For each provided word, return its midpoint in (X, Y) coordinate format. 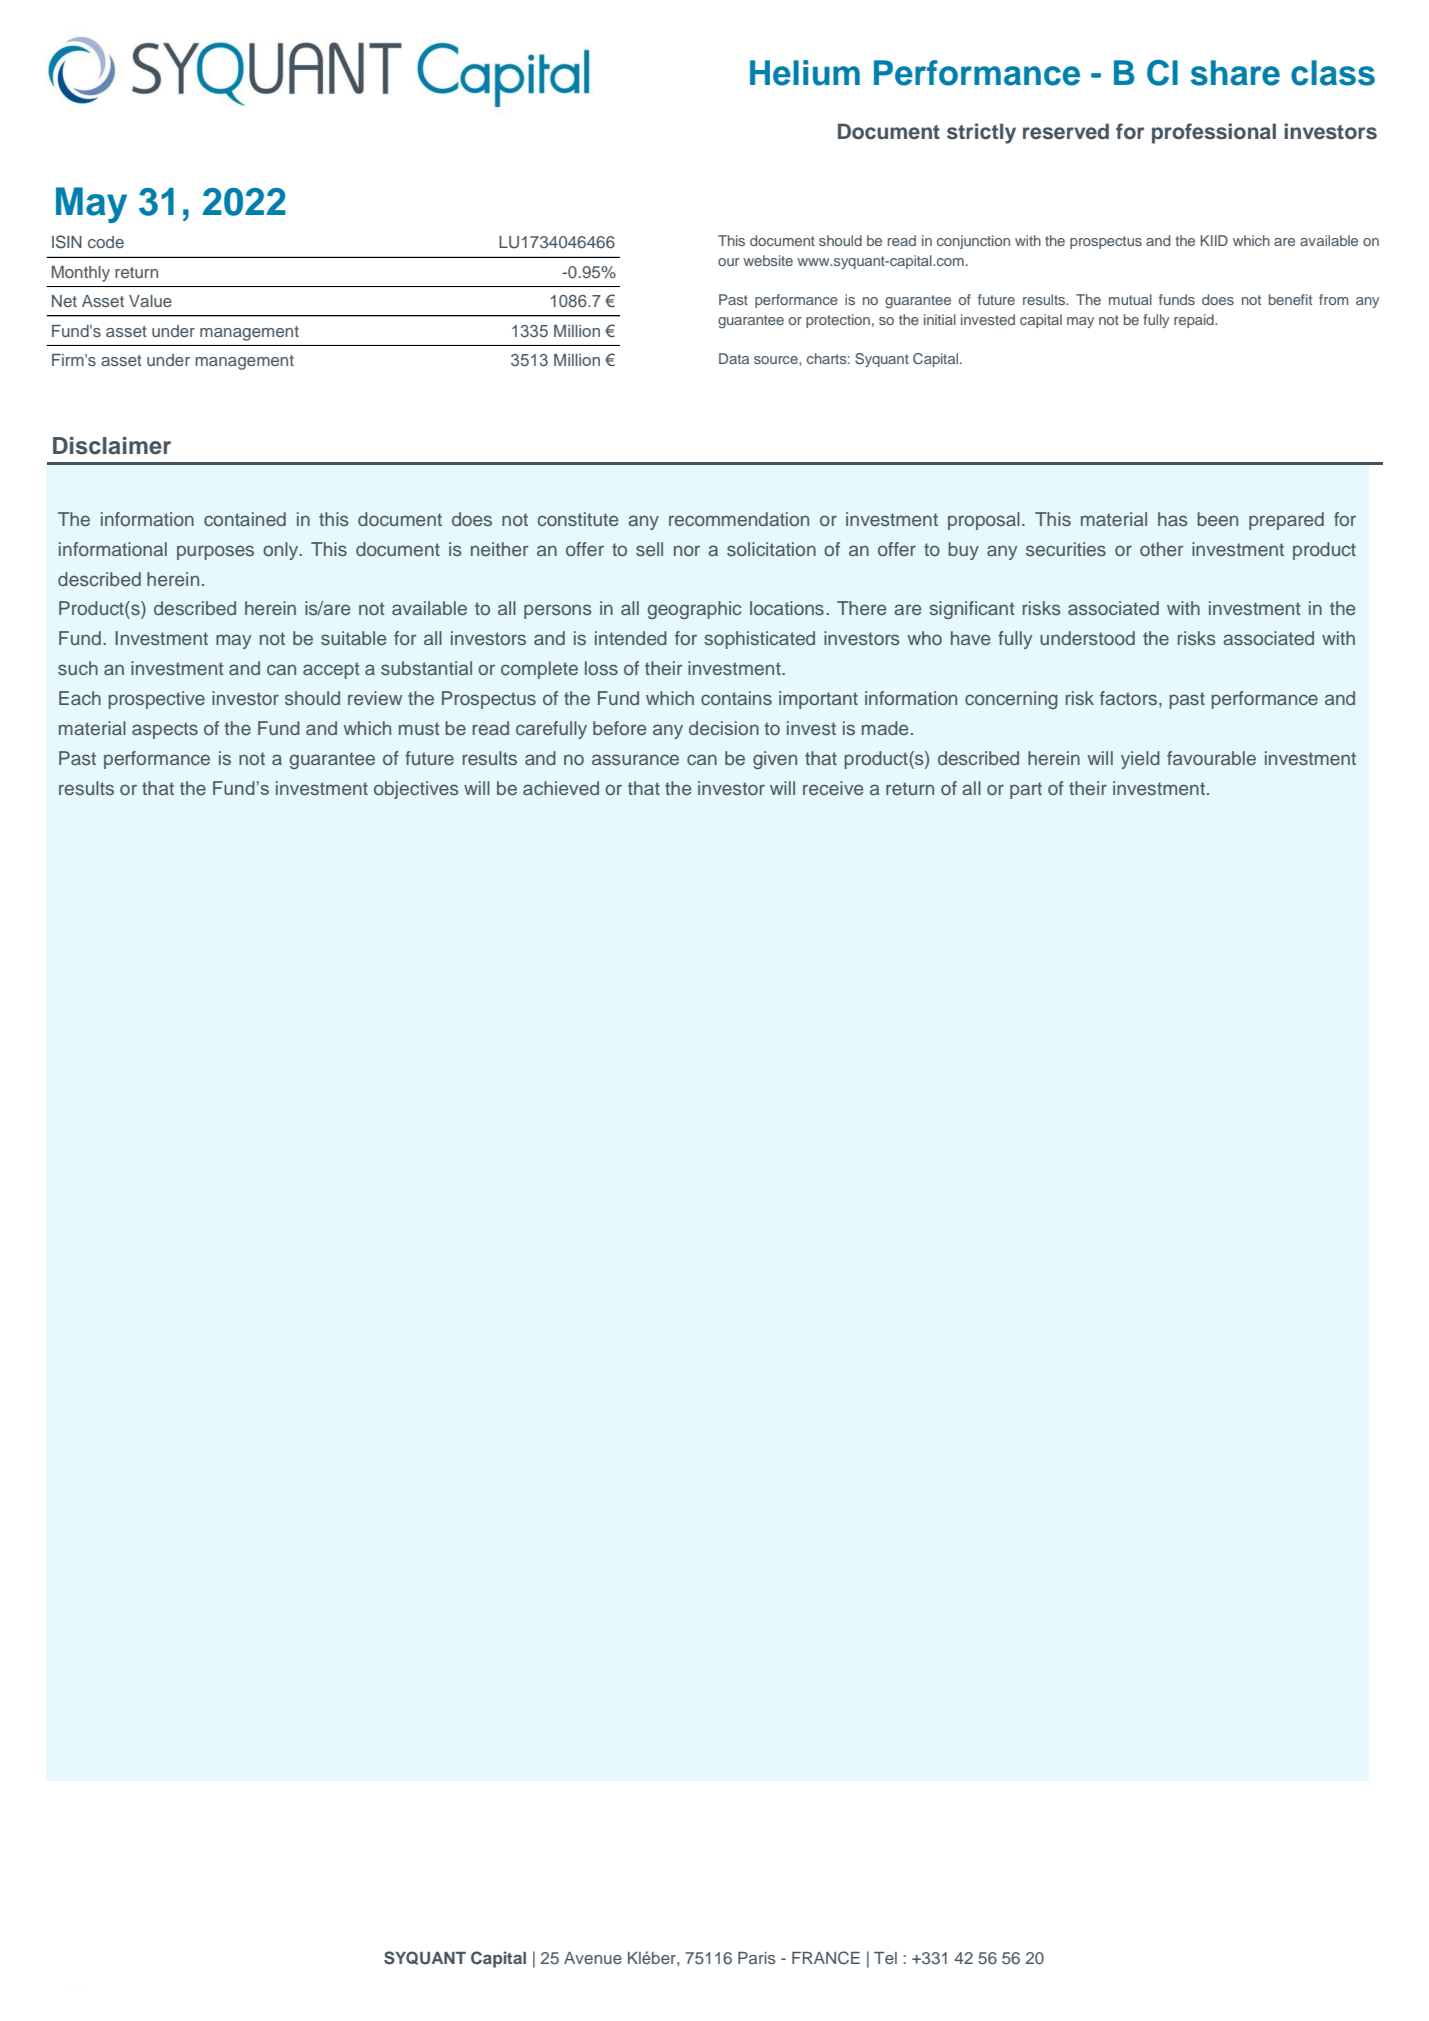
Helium (805, 73)
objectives (416, 790)
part (1026, 790)
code (106, 242)
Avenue (593, 1958)
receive (833, 788)
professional (1214, 133)
